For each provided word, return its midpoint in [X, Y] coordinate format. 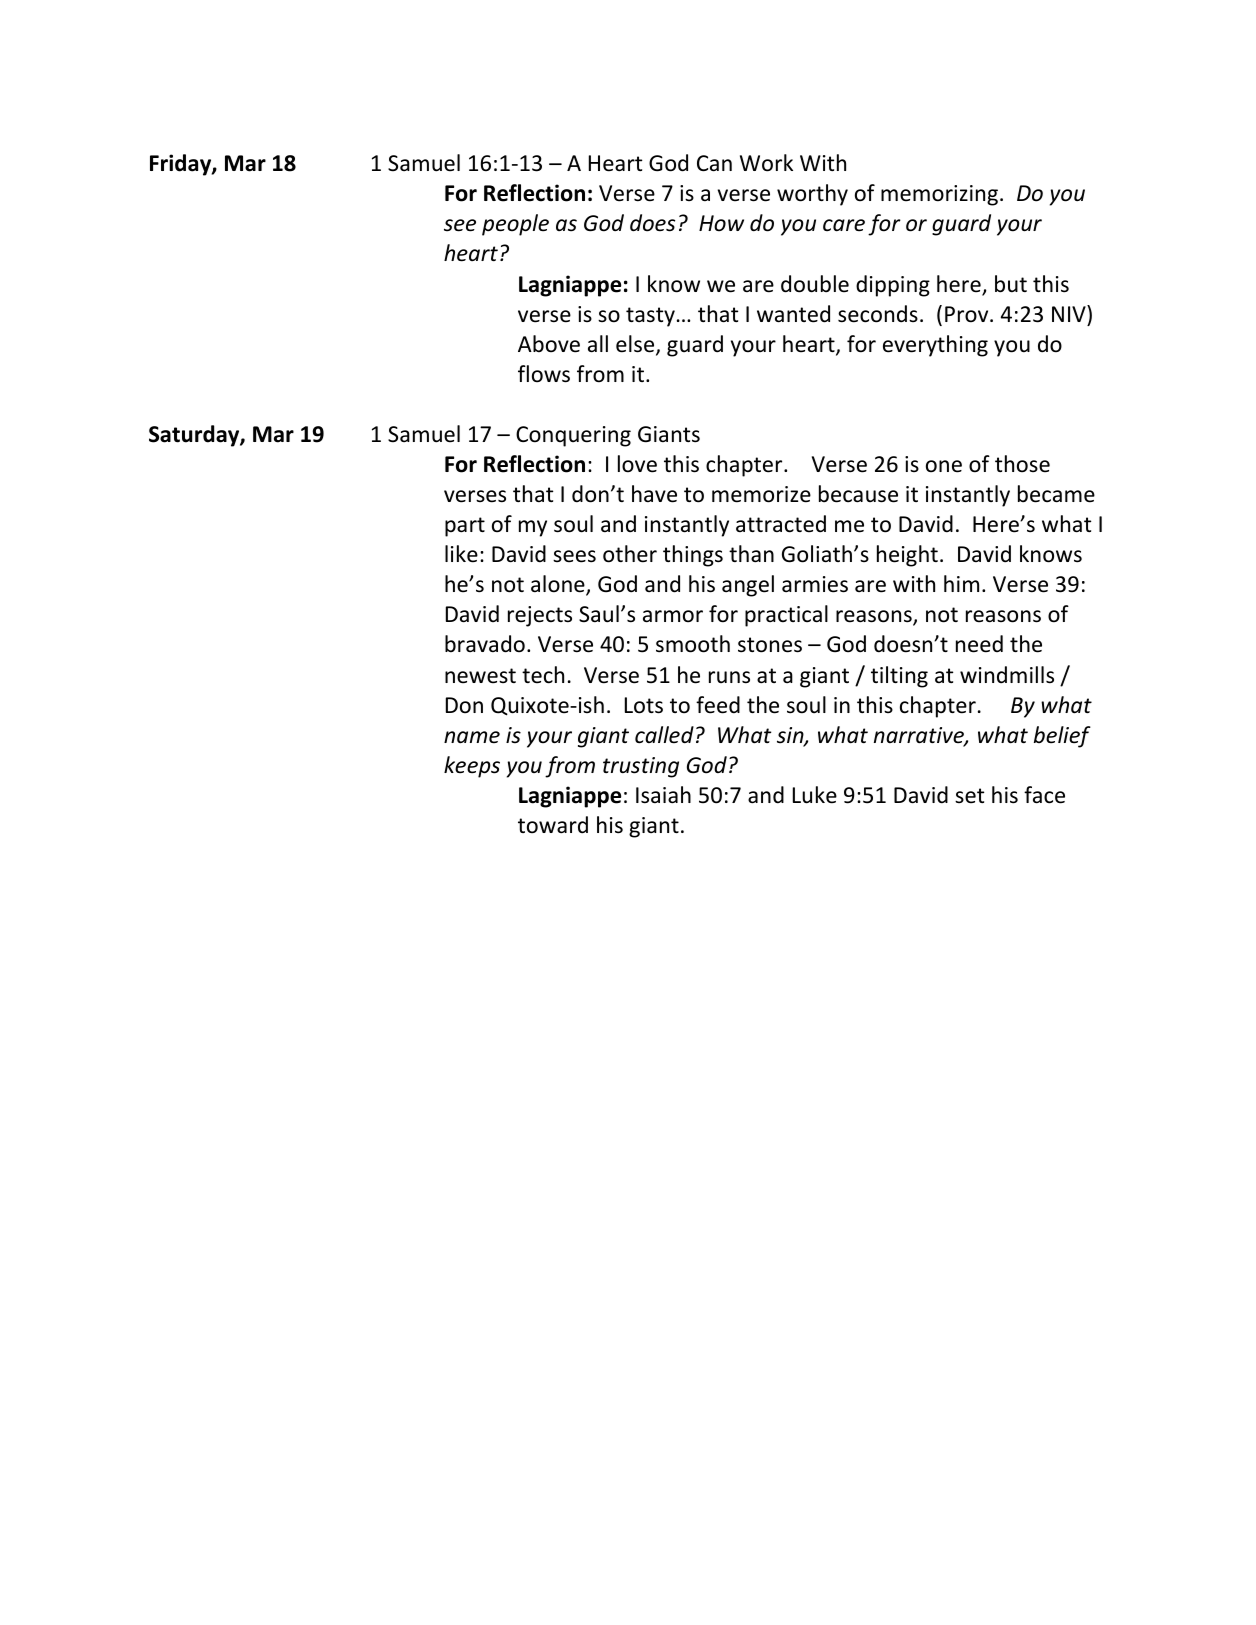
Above [549, 344]
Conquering [573, 436]
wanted [793, 314]
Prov [968, 314]
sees [574, 556]
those [1022, 464]
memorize [761, 494]
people [515, 225]
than [751, 554]
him [961, 583]
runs [729, 677]
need [979, 644]
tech [543, 675]
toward [553, 825]
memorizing [939, 195]
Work [766, 163]
